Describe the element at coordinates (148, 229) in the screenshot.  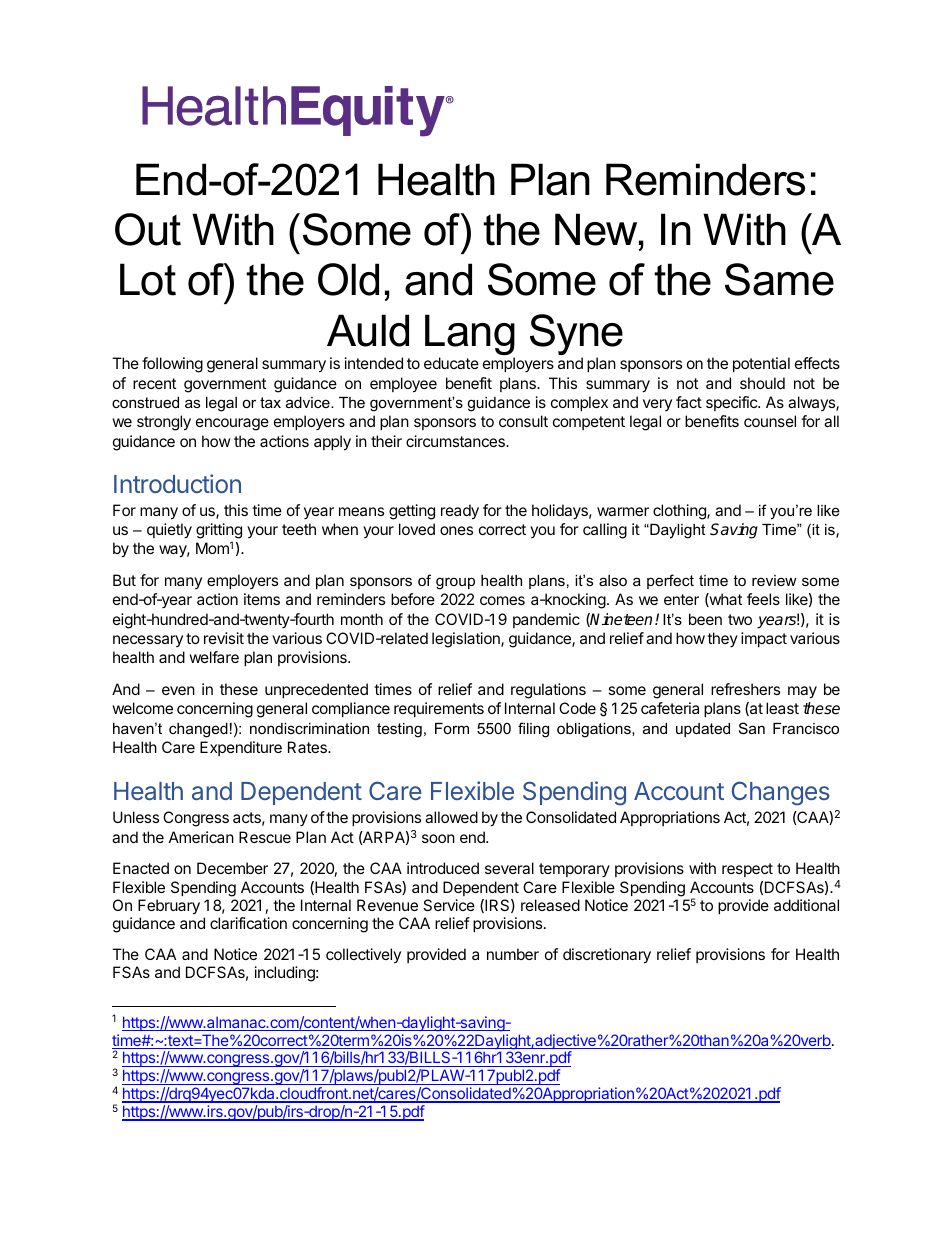
I see `Out` at that location.
